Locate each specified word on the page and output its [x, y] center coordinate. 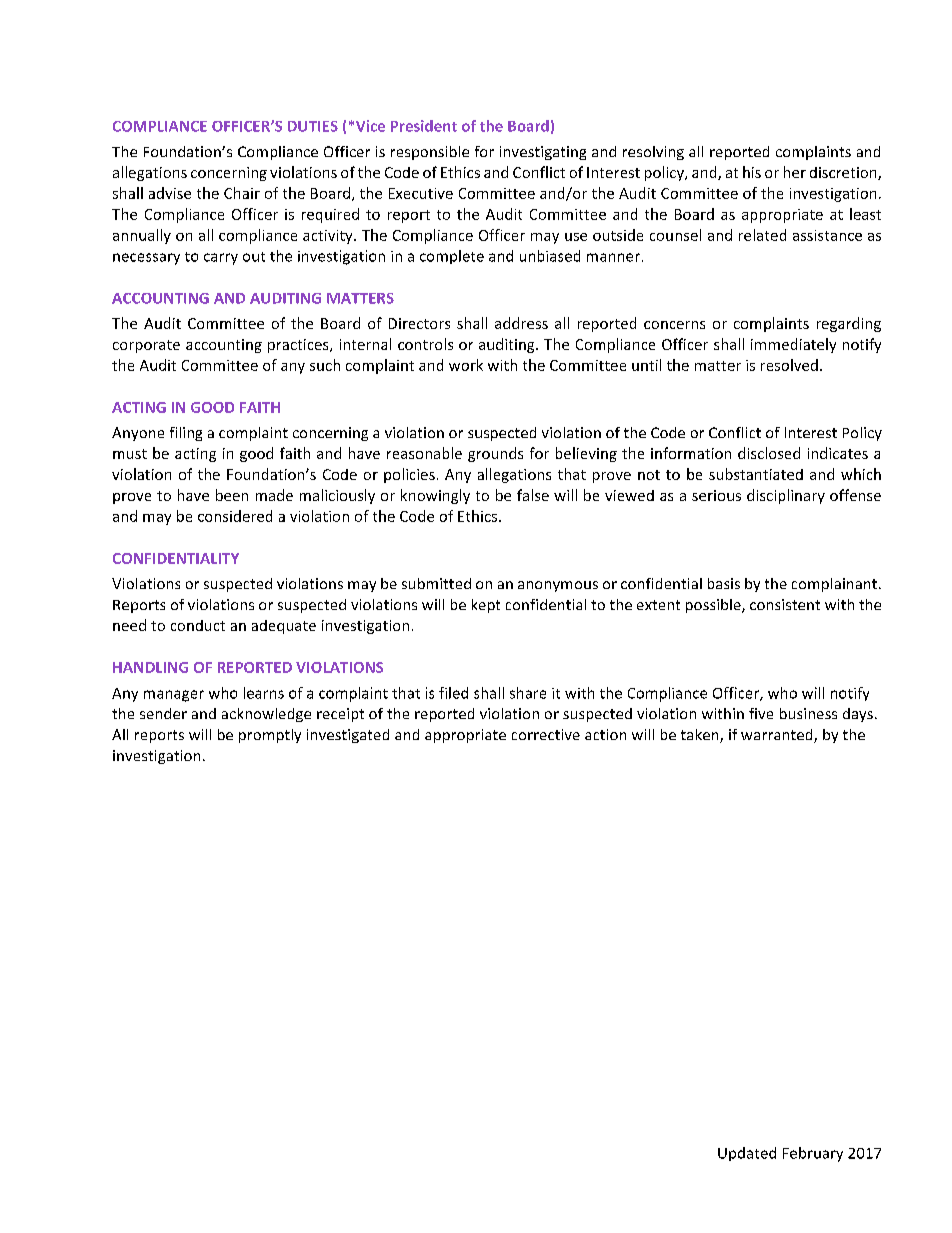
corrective [546, 734]
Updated [747, 1154]
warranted [778, 736]
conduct [198, 625]
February [813, 1154]
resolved [789, 365]
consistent [785, 604]
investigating [543, 153]
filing [186, 434]
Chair [242, 193]
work [466, 365]
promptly [270, 736]
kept [486, 606]
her [795, 172]
